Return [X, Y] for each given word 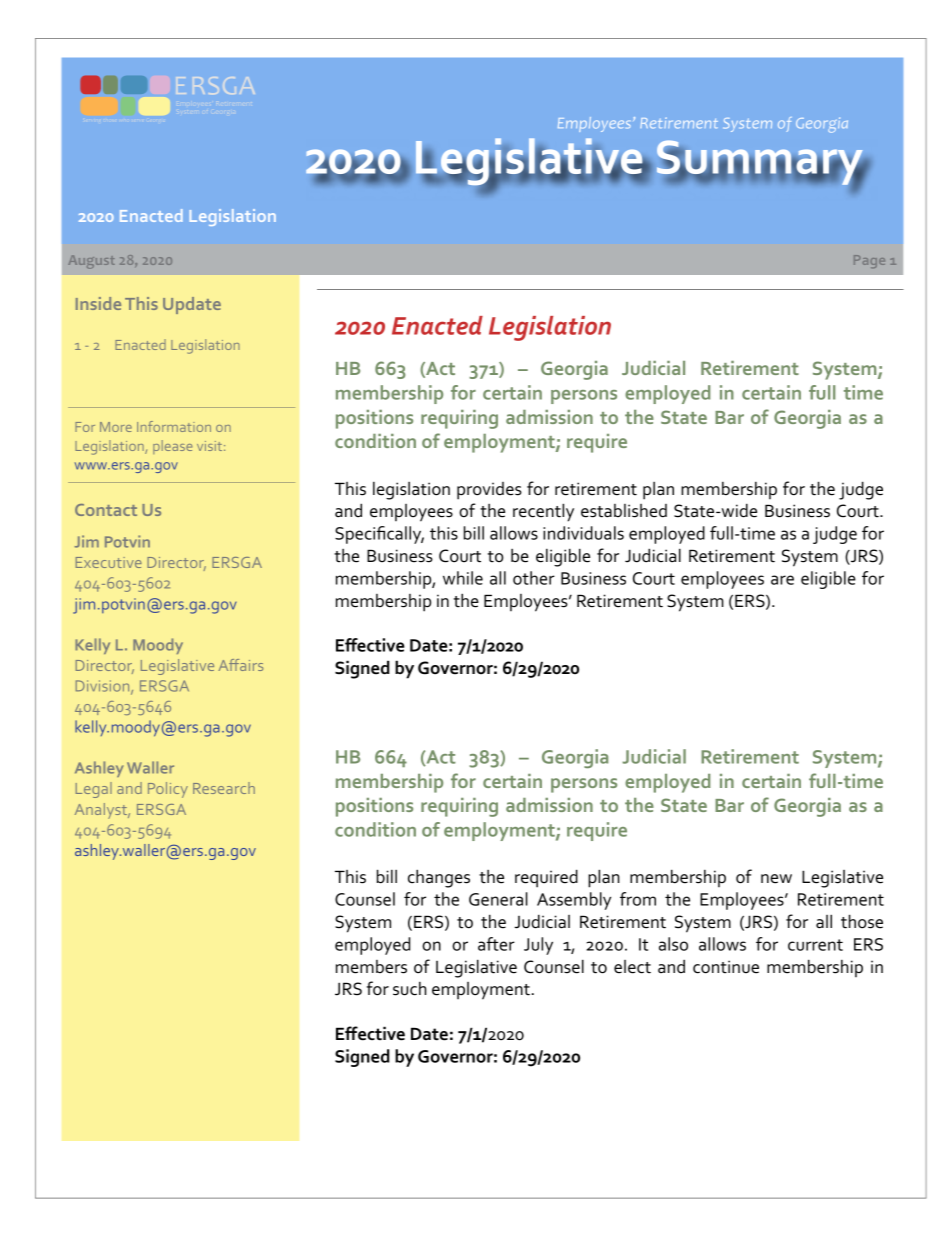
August [91, 262]
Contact [106, 510]
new [776, 879]
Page [869, 261]
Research [224, 788]
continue [726, 967]
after [496, 944]
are [782, 580]
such [410, 989]
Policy [168, 790]
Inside [98, 303]
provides [489, 491]
